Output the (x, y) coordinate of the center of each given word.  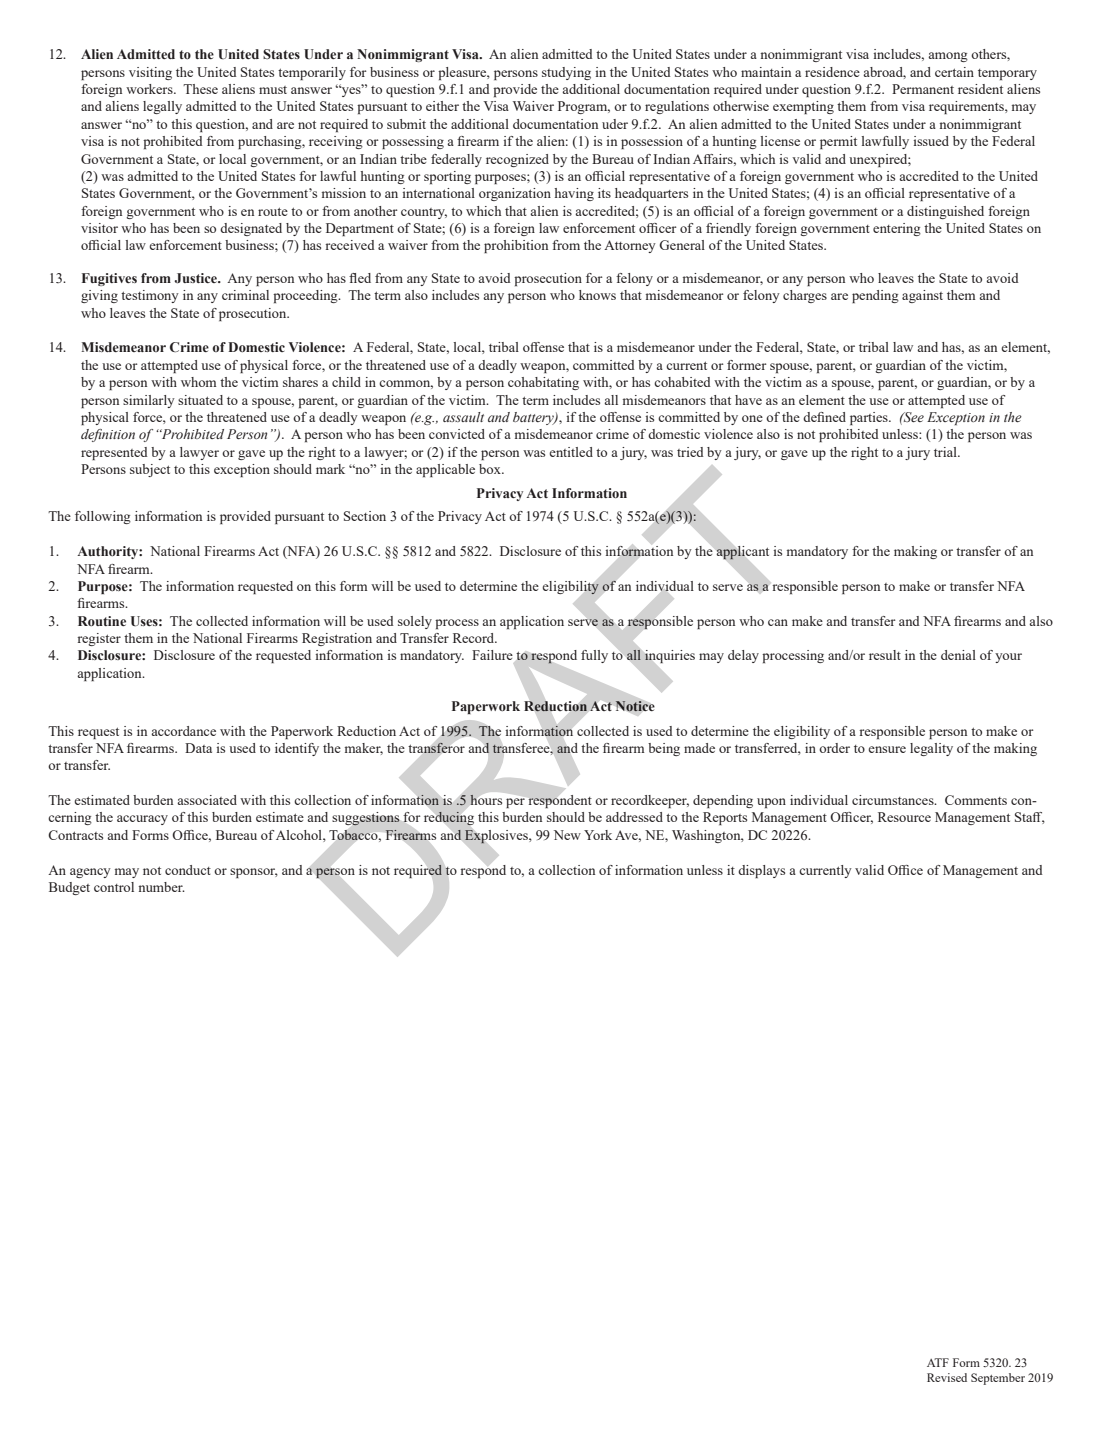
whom (198, 382)
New (567, 835)
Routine (102, 621)
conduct (188, 870)
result (885, 655)
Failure (492, 655)
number (161, 887)
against (922, 296)
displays (761, 871)
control (114, 887)
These (200, 89)
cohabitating (543, 383)
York (598, 835)
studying (566, 73)
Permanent (923, 89)
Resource (904, 817)
